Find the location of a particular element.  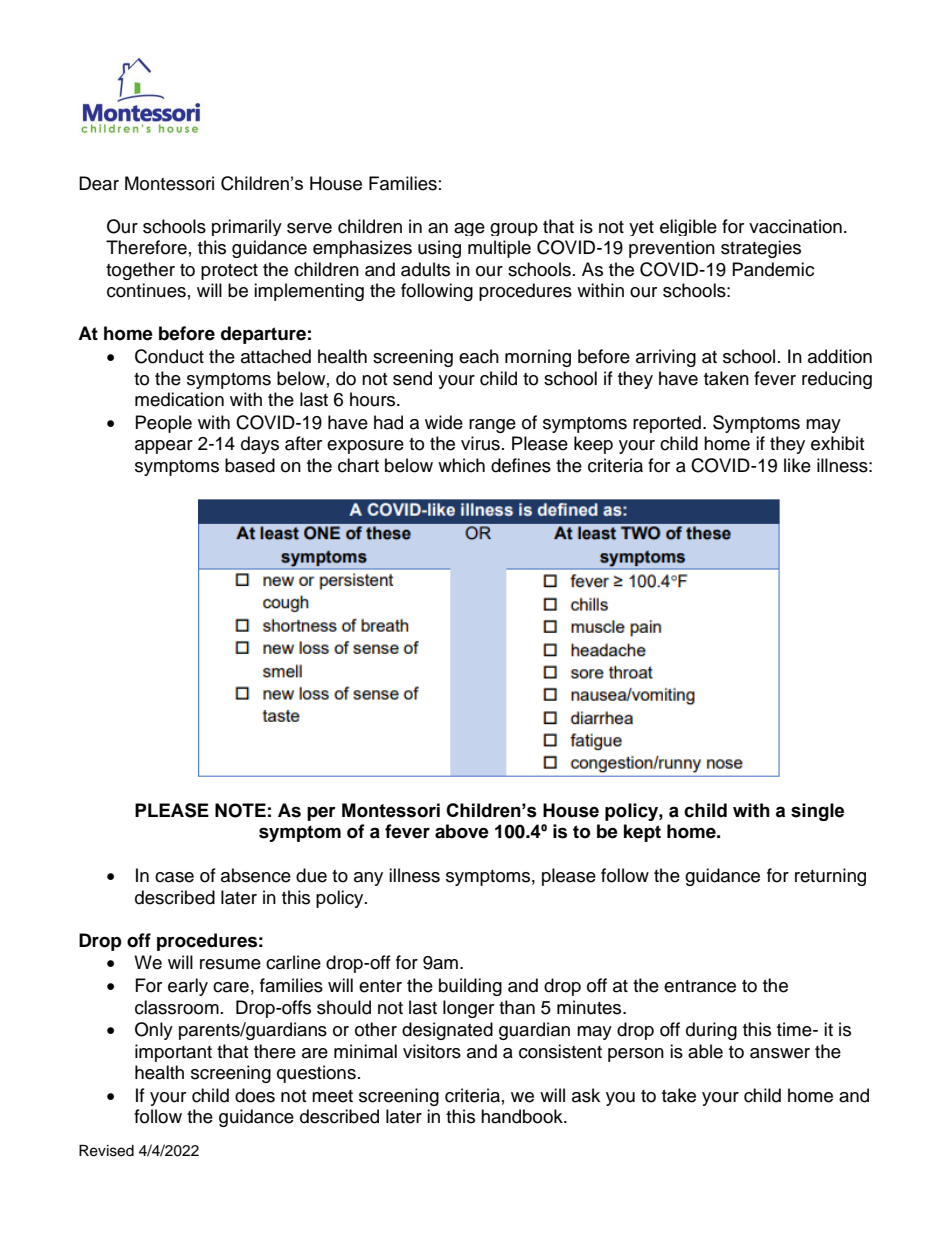

primarily is located at coordinates (247, 227).
